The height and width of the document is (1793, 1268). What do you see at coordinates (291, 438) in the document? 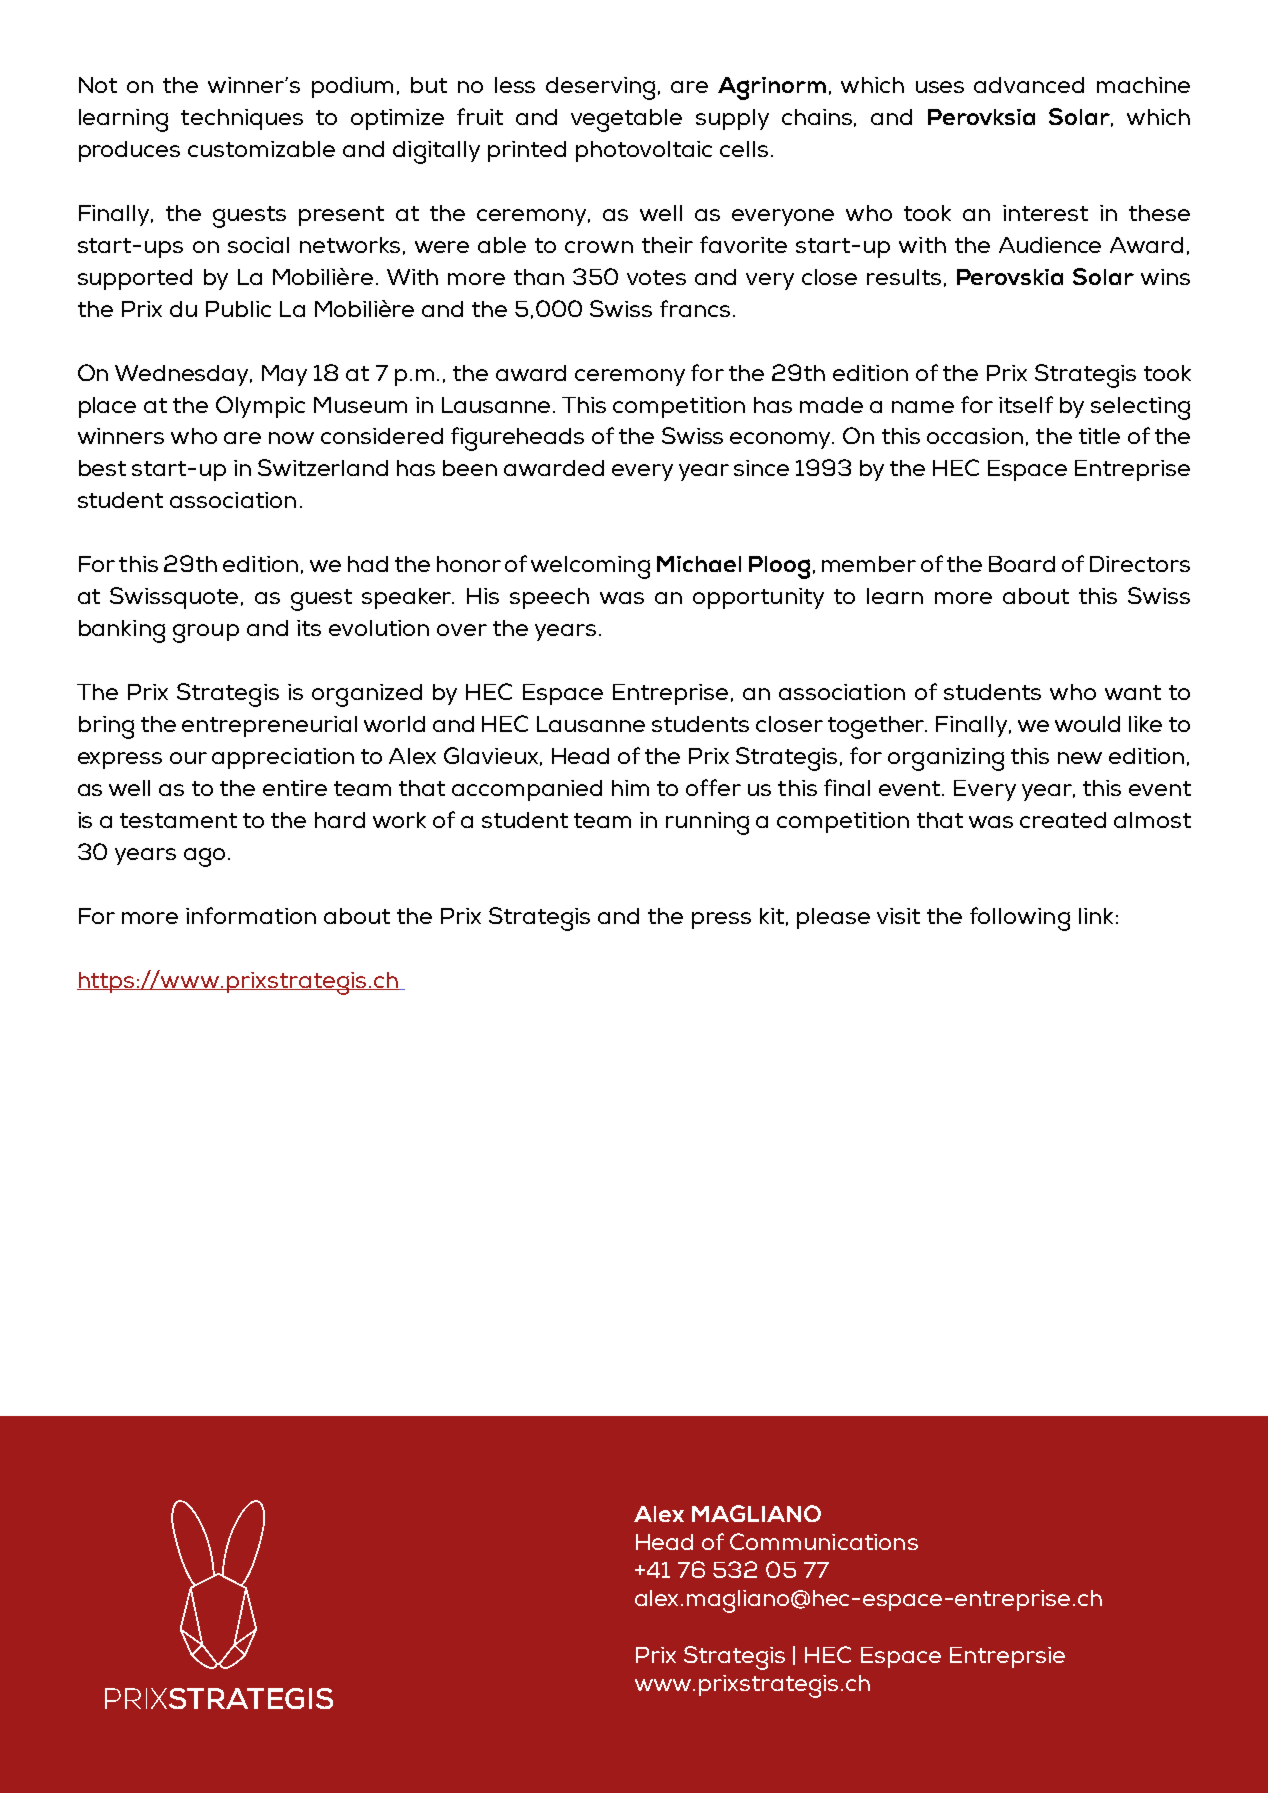
I see `now` at bounding box center [291, 438].
